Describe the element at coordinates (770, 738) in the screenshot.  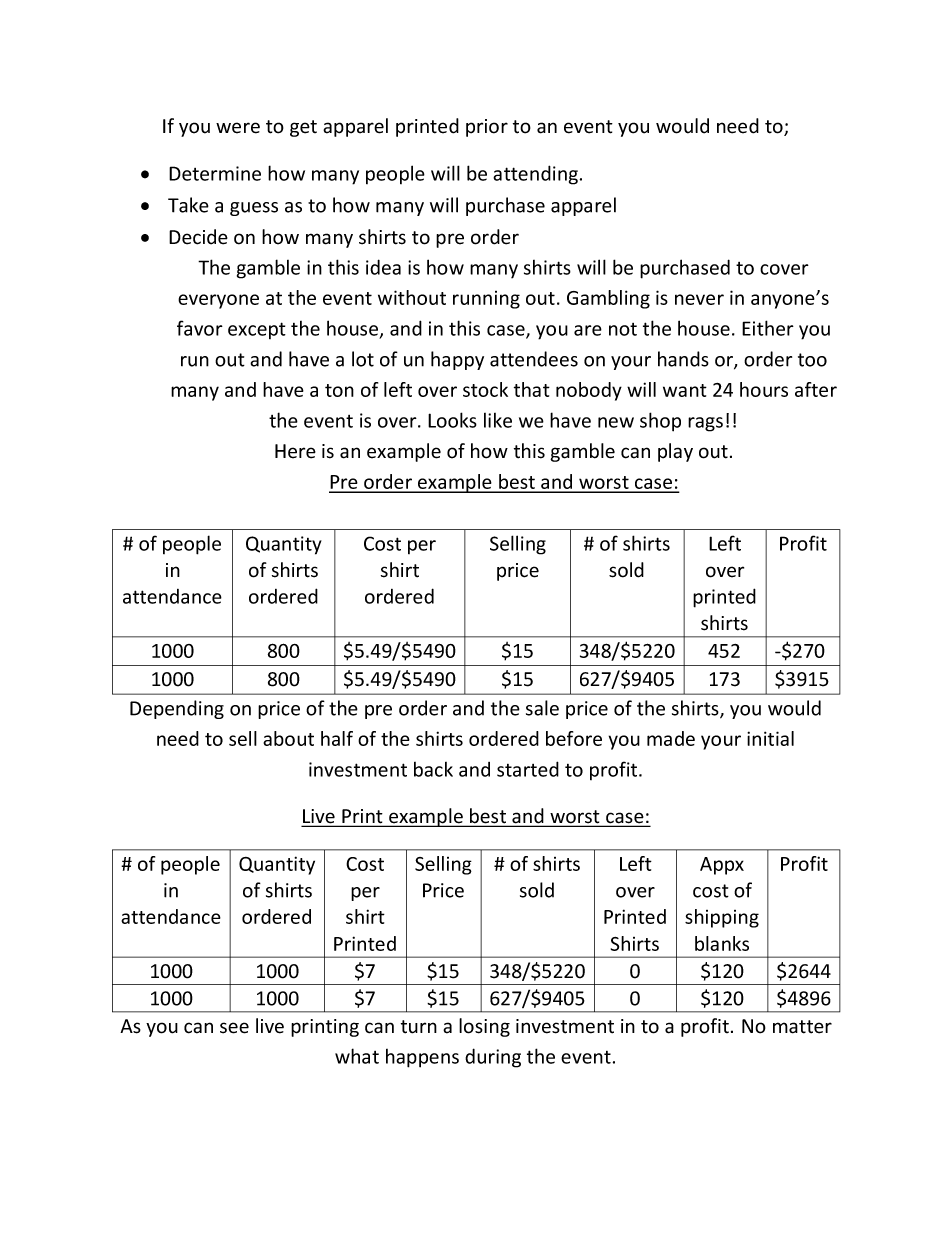
I see `initial` at that location.
